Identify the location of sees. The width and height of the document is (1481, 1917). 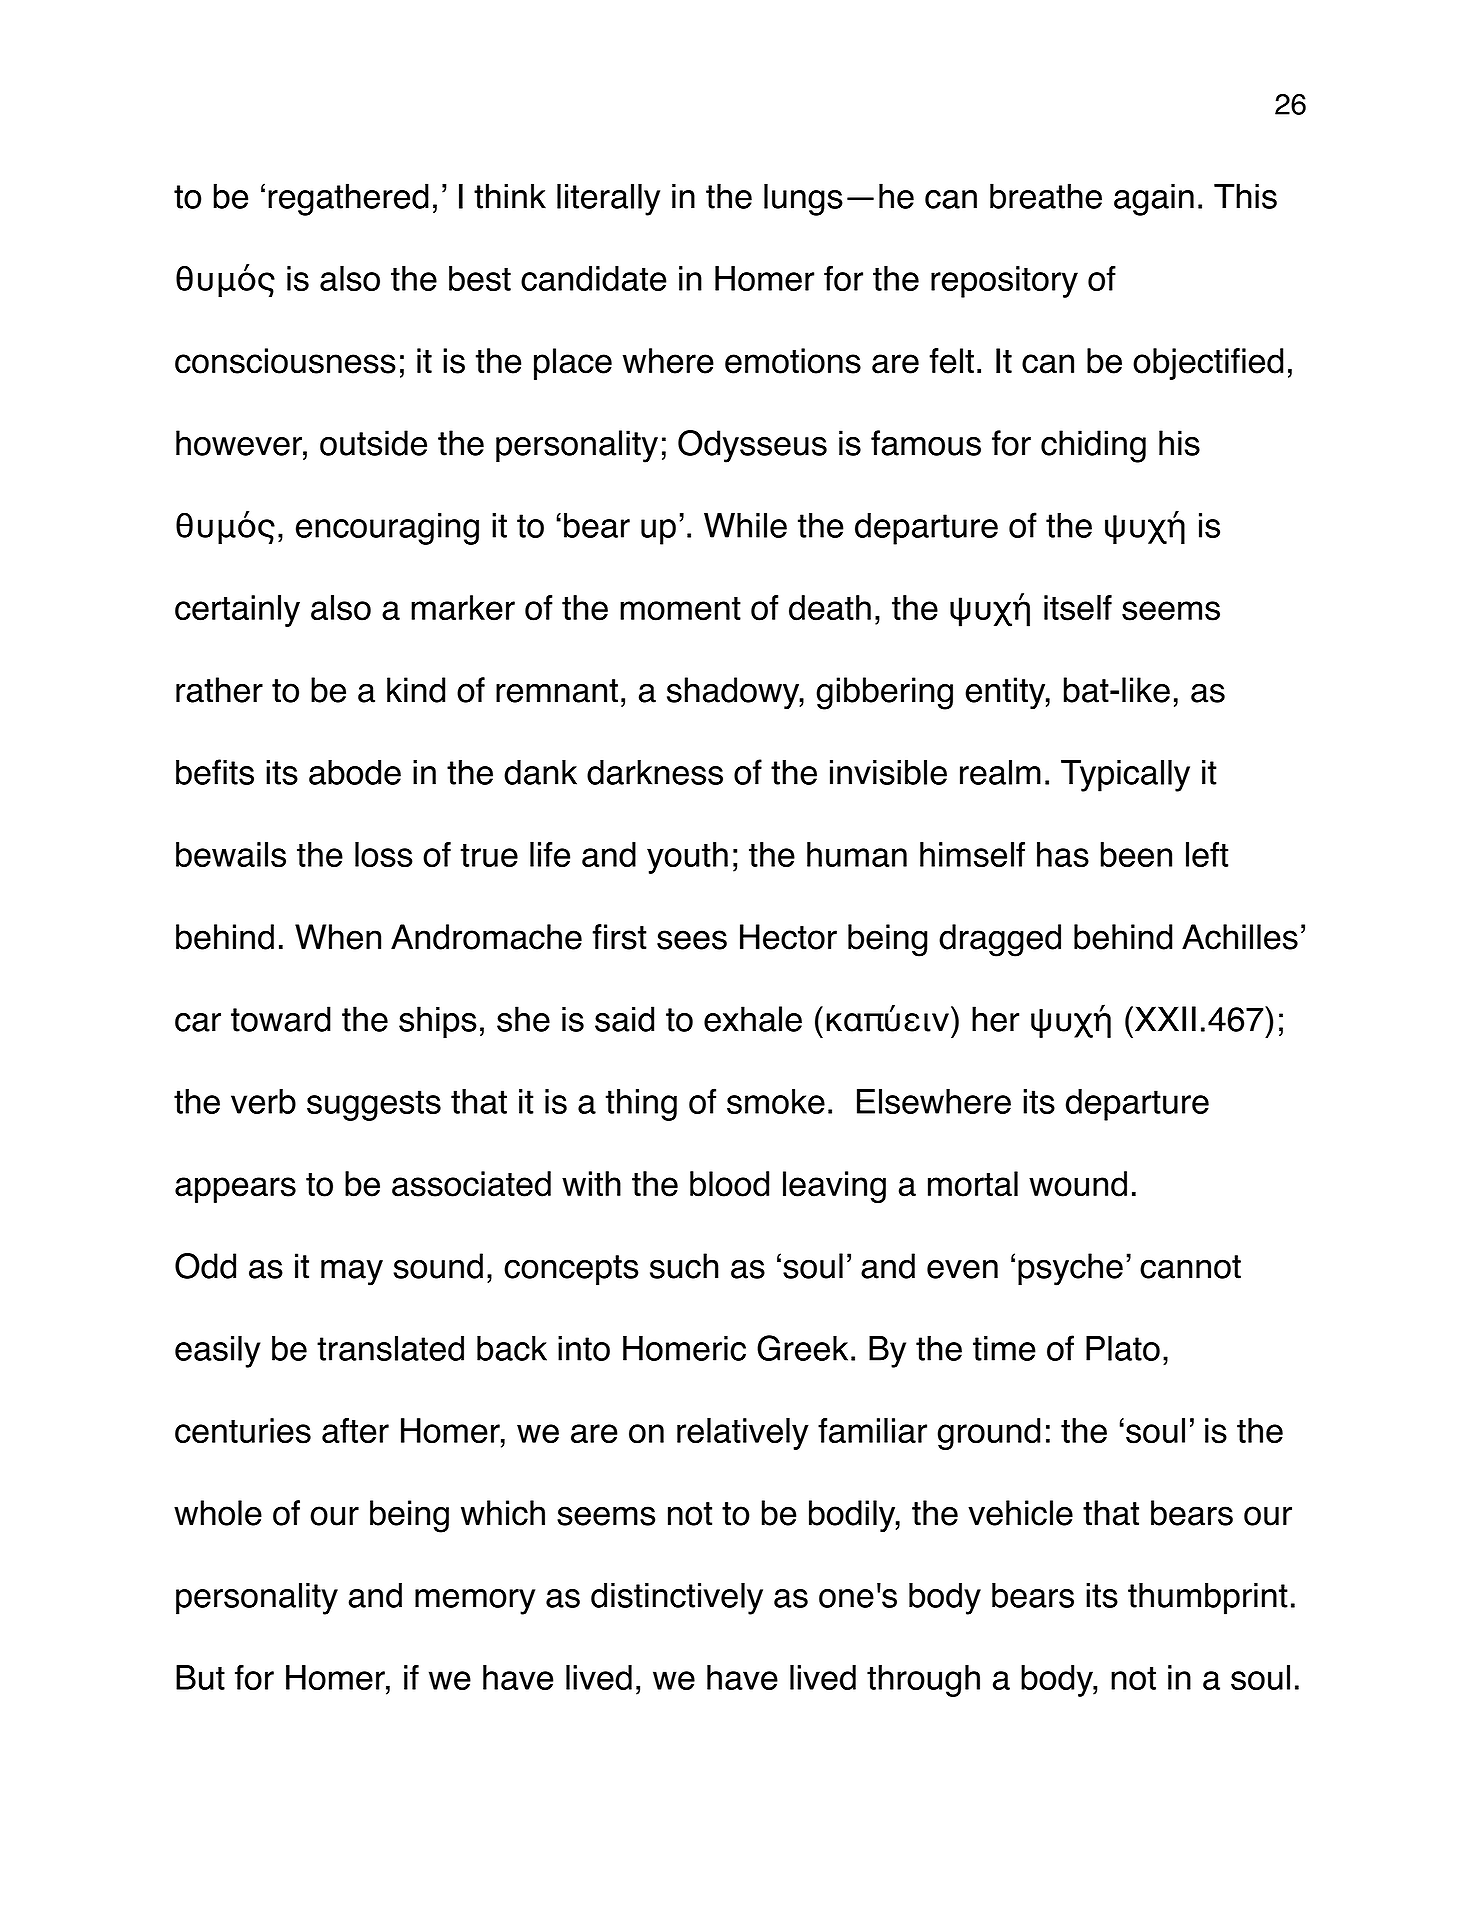
(692, 940).
